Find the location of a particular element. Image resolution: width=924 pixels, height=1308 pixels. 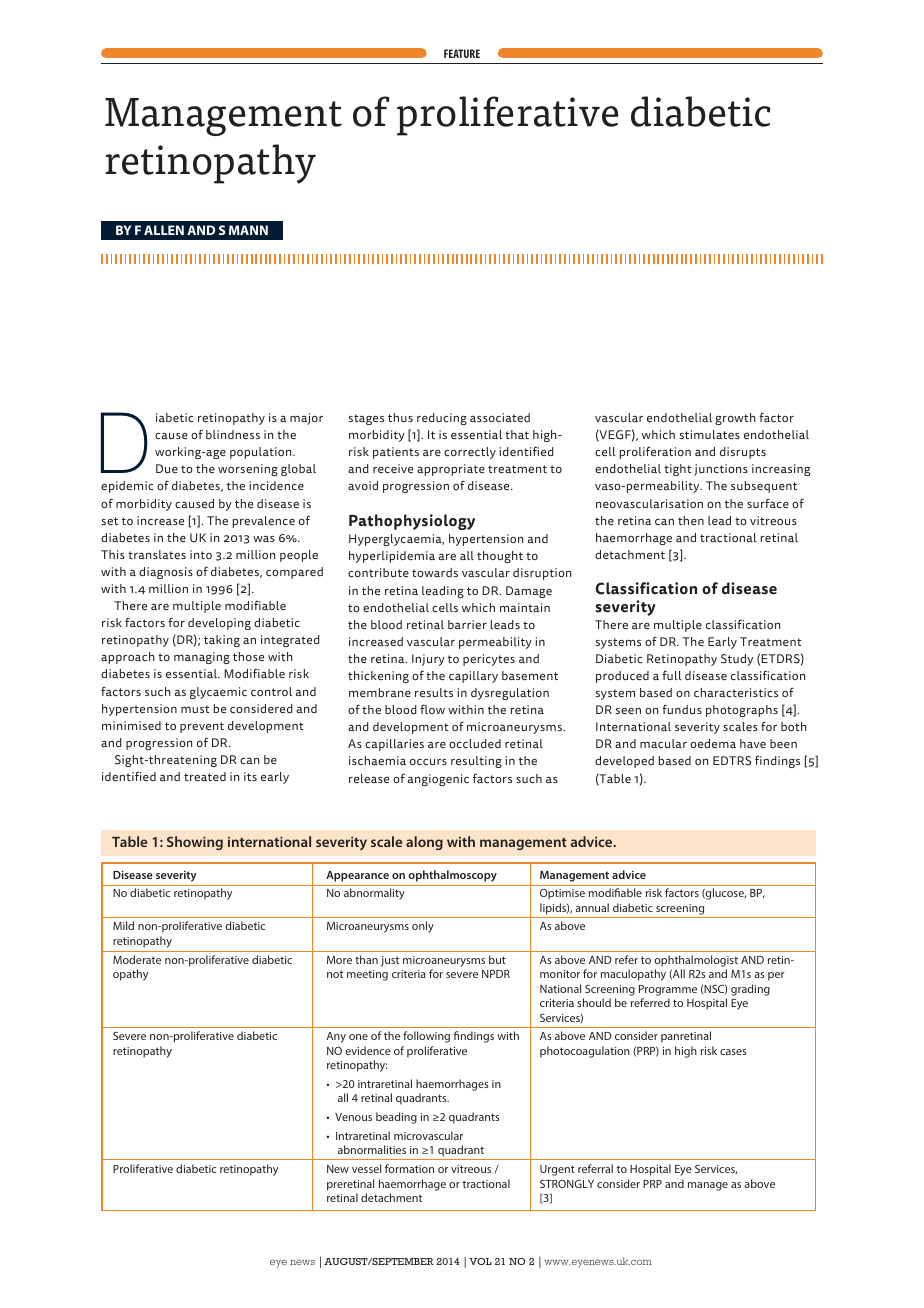

ALLEN is located at coordinates (164, 230).
